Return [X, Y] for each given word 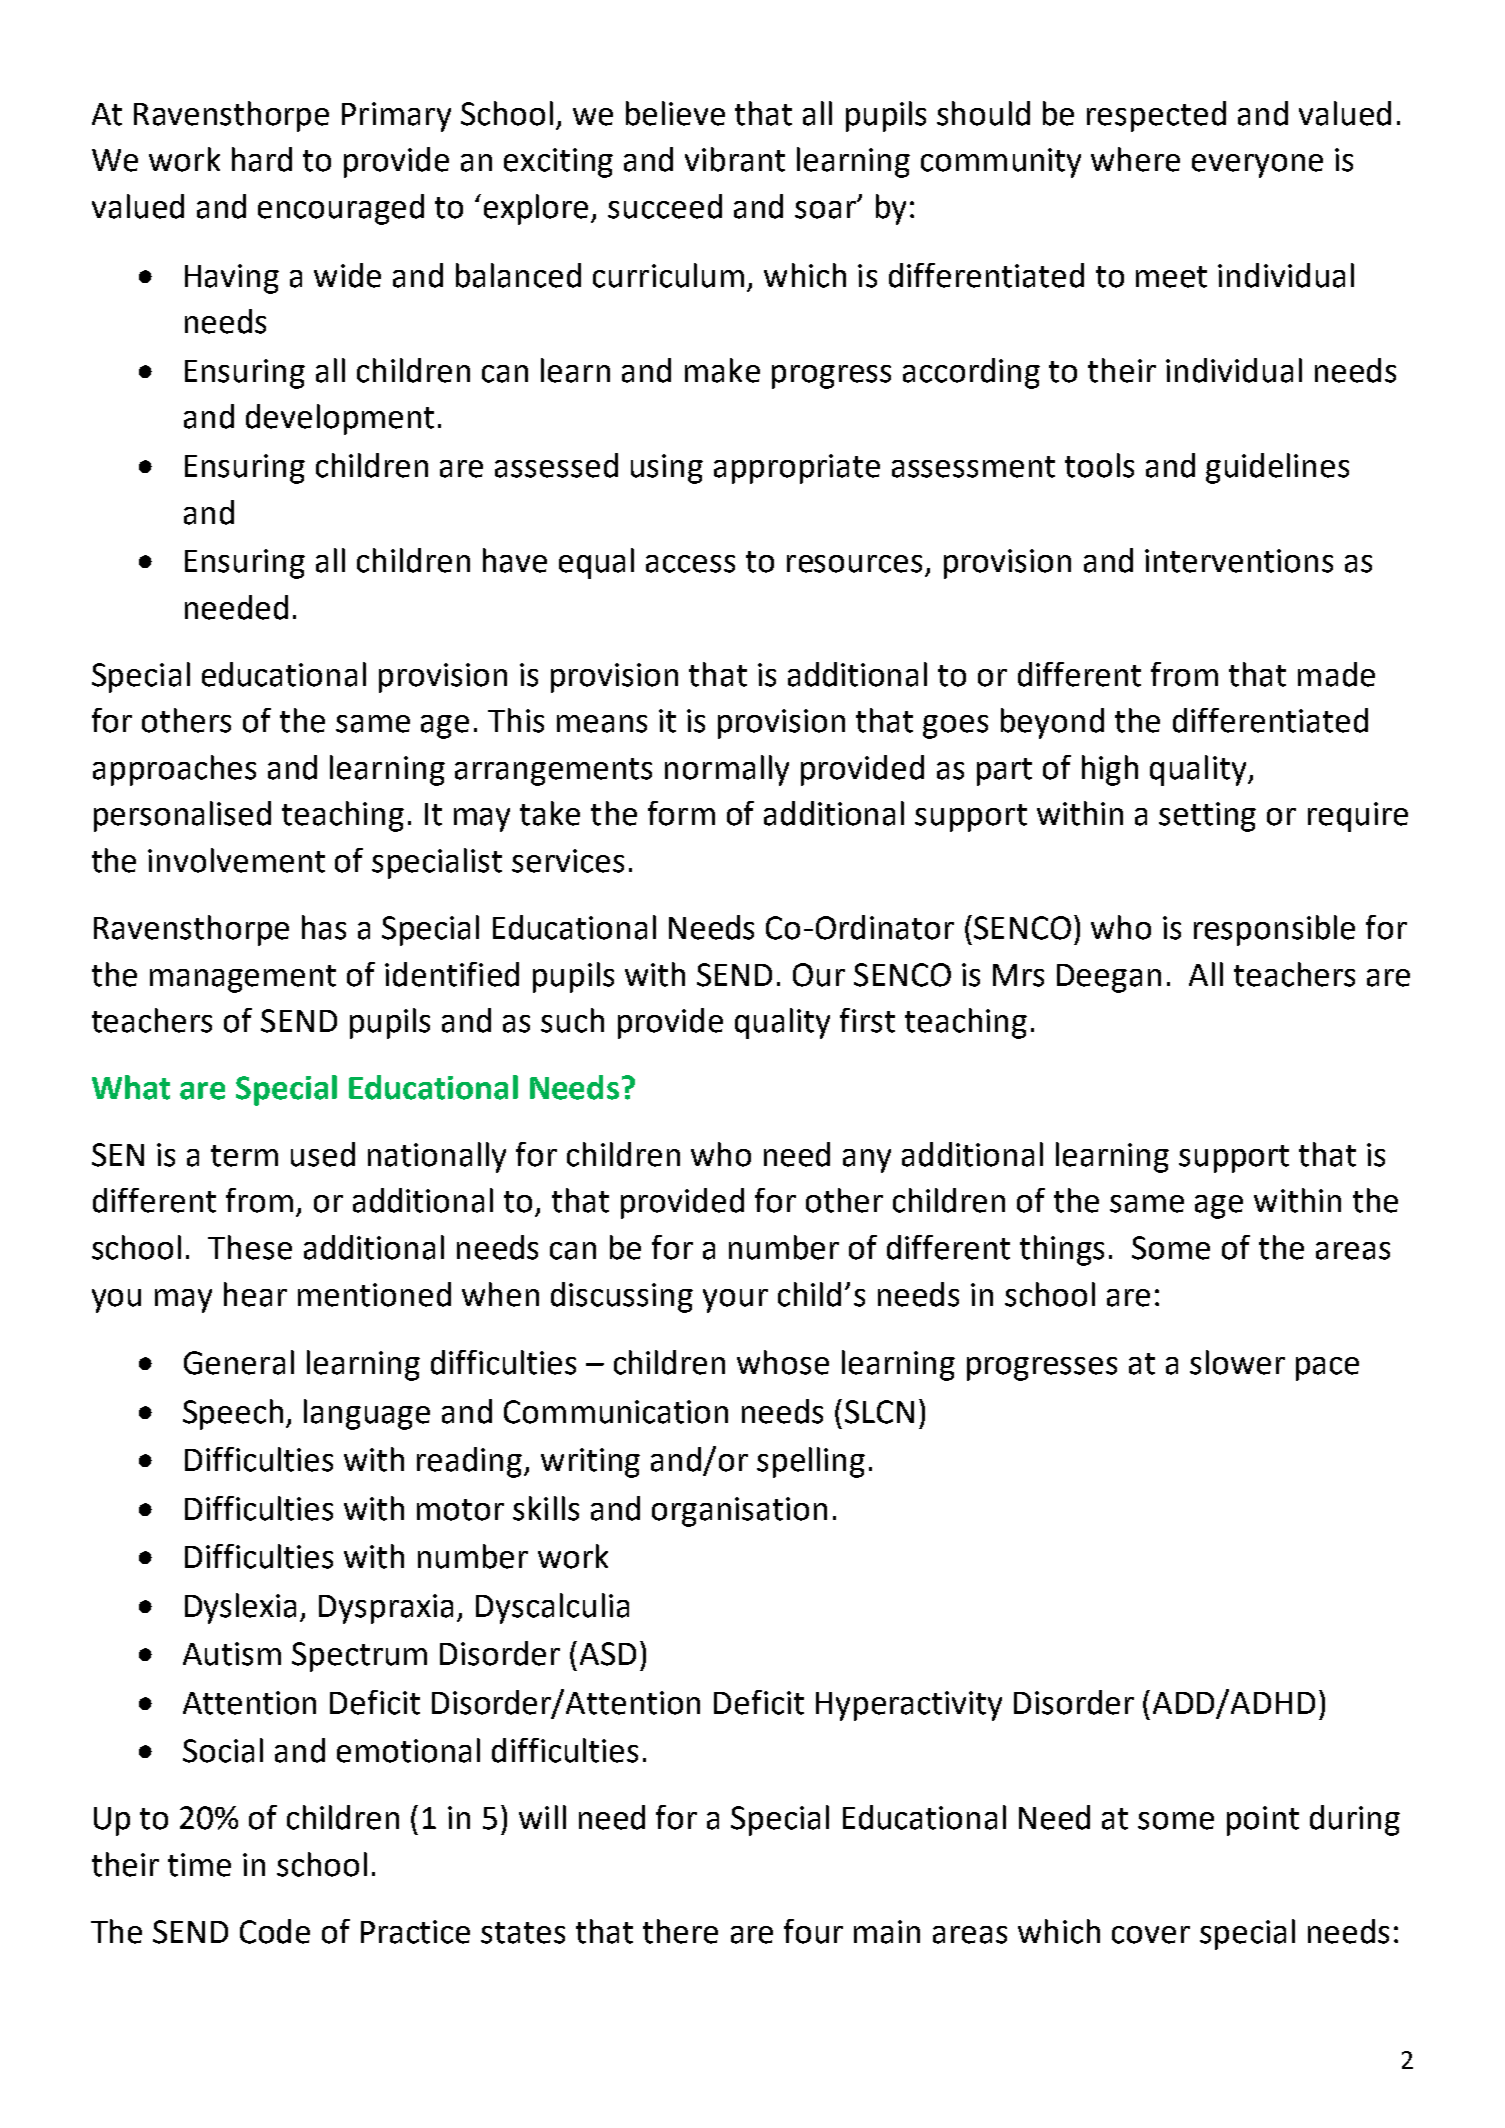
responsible [1274, 930]
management [243, 979]
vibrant [735, 159]
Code [275, 1931]
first [867, 1020]
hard [262, 159]
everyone [1257, 166]
